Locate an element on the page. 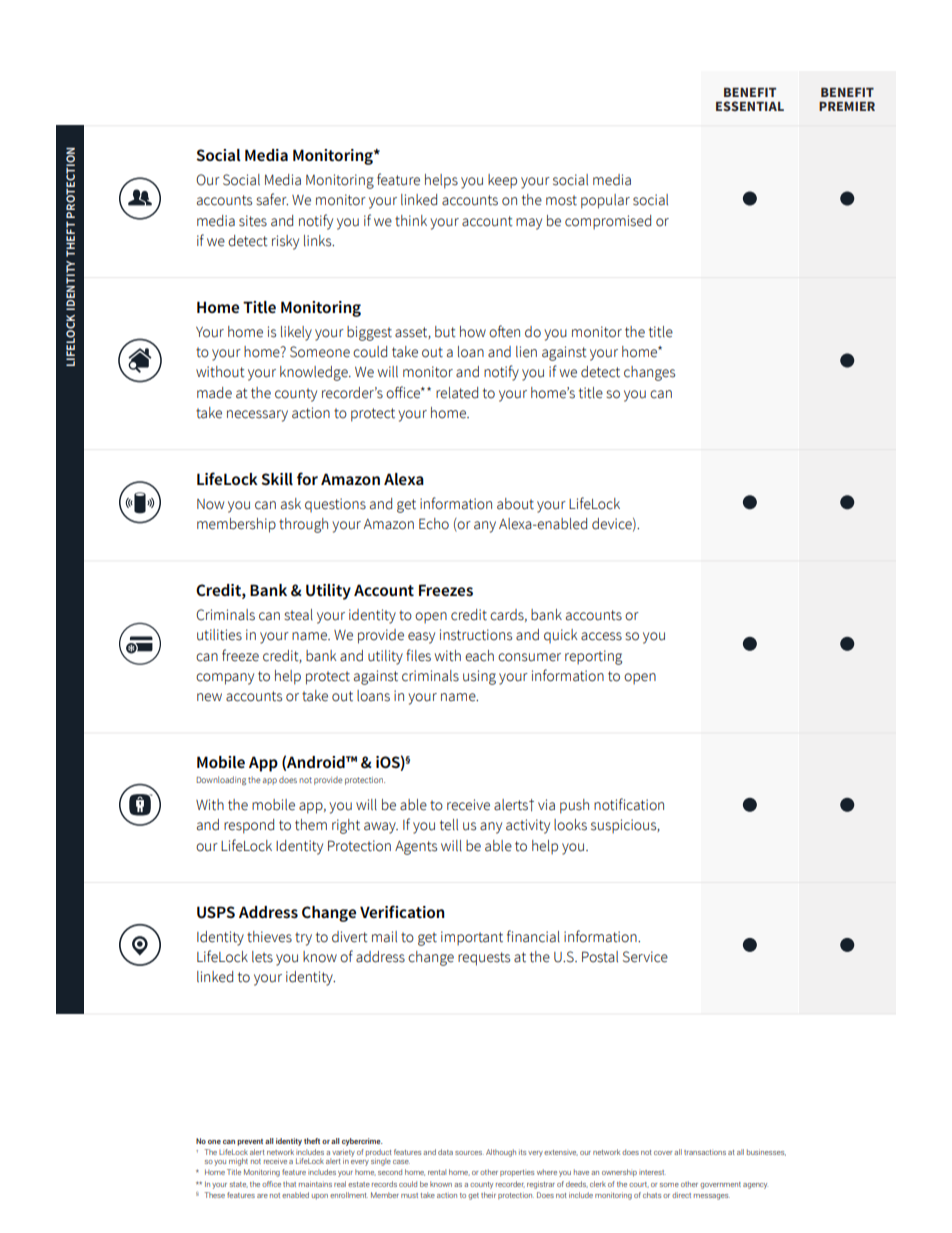 Image resolution: width=952 pixels, height=1233 pixels. Service is located at coordinates (645, 957).
